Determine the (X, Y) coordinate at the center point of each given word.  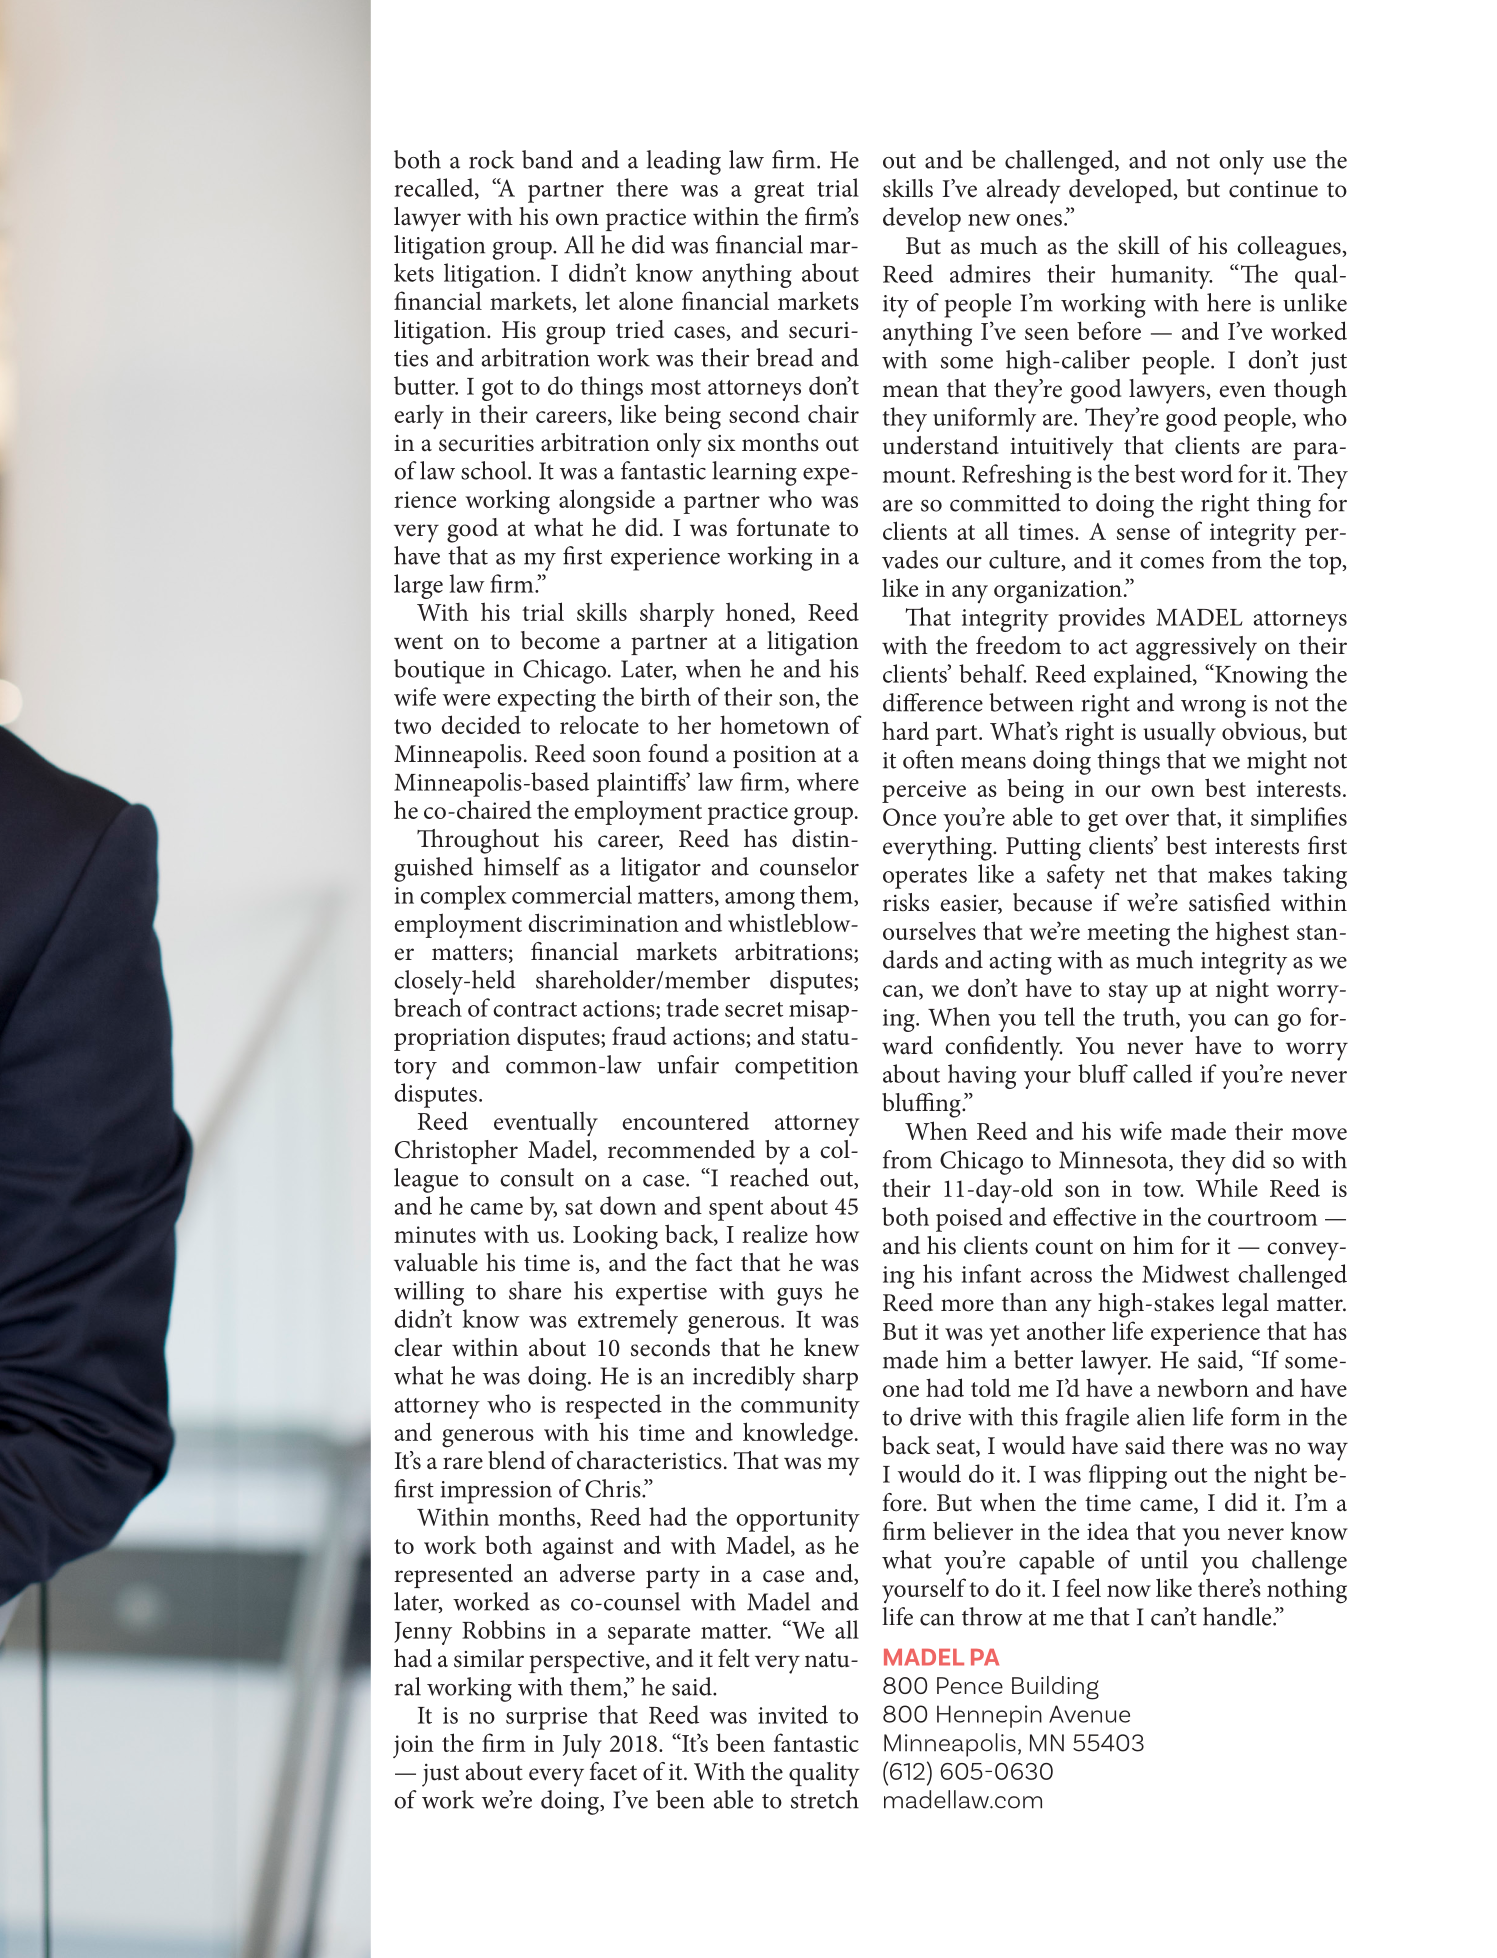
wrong (1213, 709)
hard (905, 730)
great (779, 192)
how (837, 1234)
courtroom (1262, 1218)
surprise (546, 1718)
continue (1273, 189)
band (547, 159)
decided (481, 724)
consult (537, 1177)
